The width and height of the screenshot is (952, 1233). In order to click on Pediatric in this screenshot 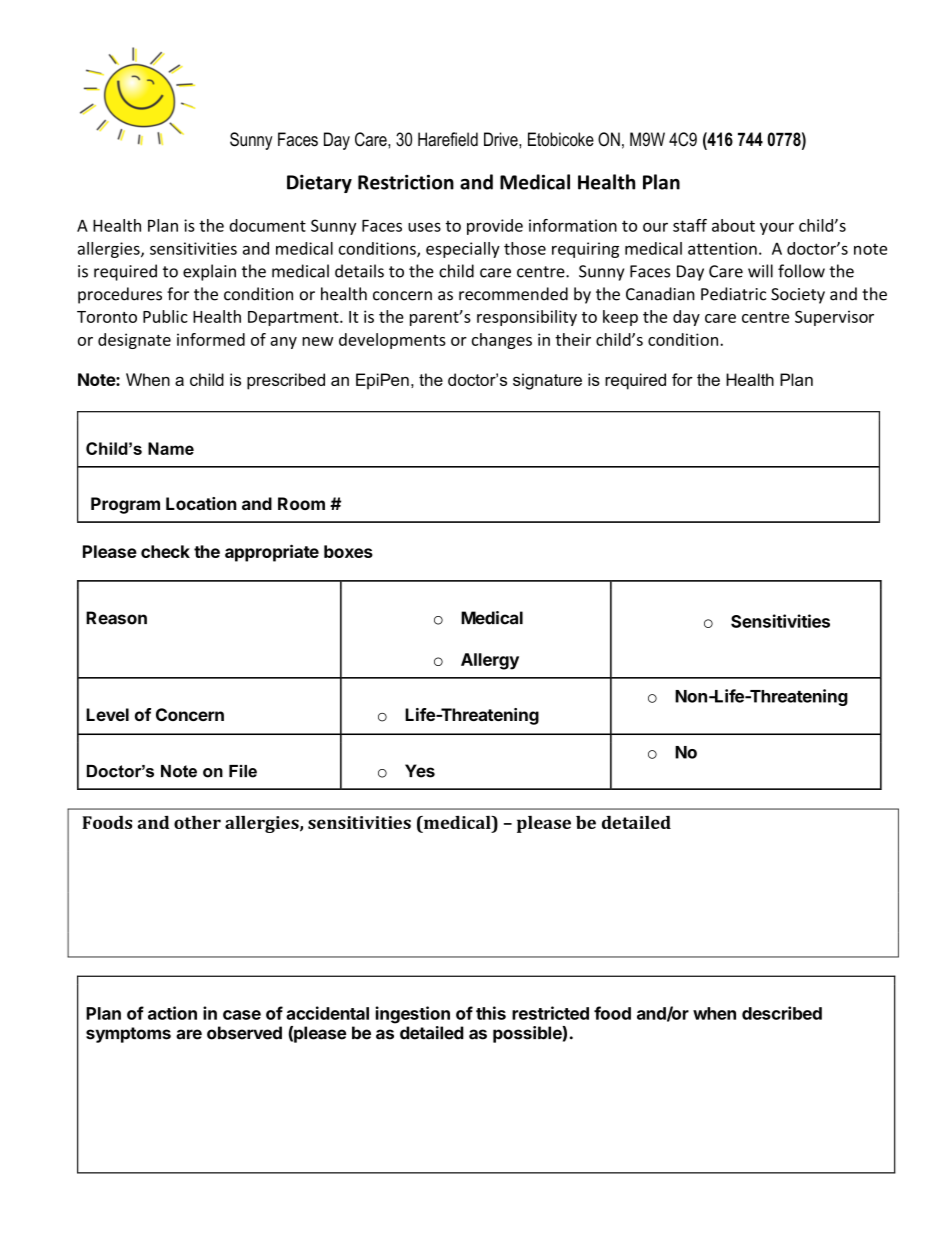, I will do `click(733, 294)`.
